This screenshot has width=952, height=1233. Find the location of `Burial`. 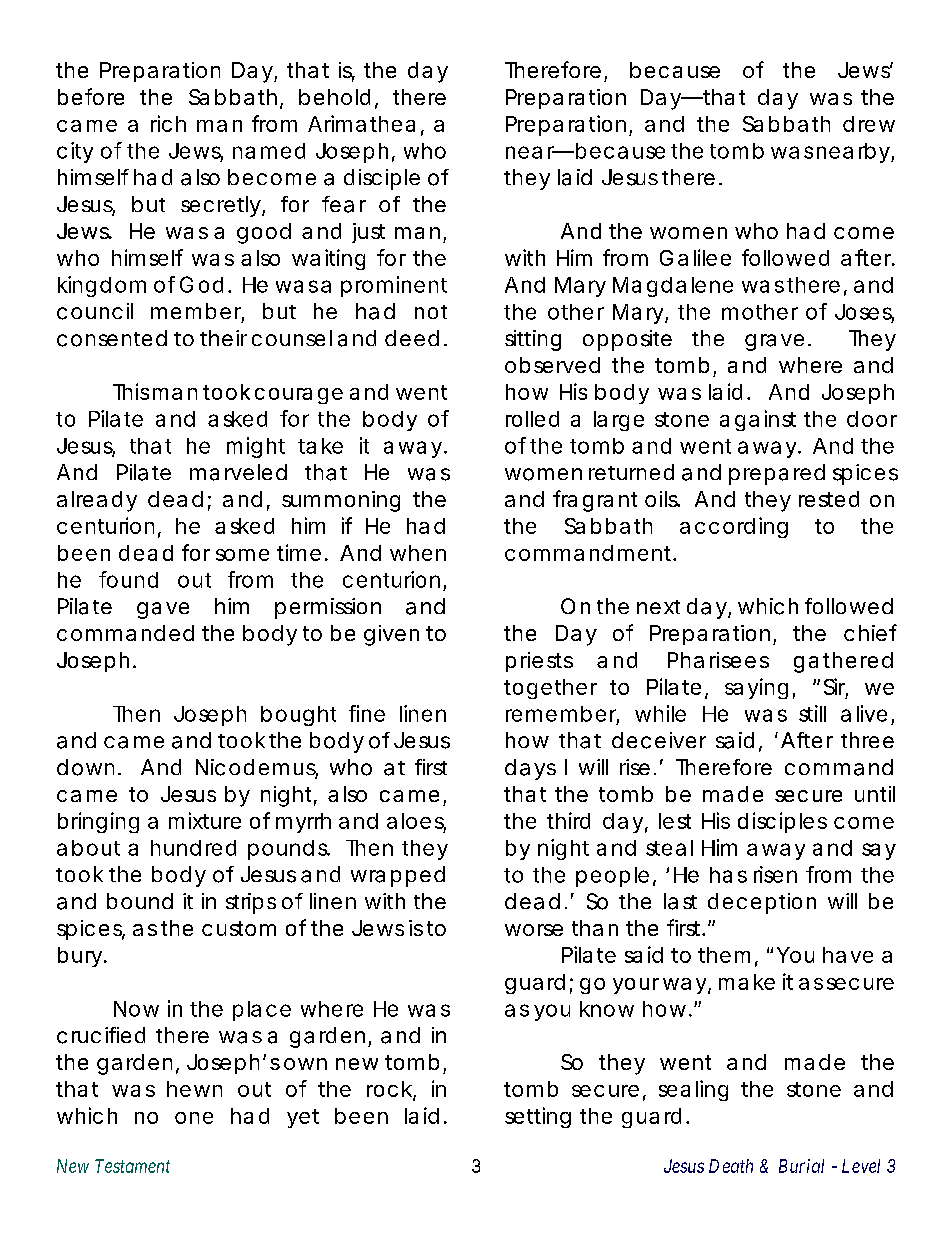

Burial is located at coordinates (801, 1166).
